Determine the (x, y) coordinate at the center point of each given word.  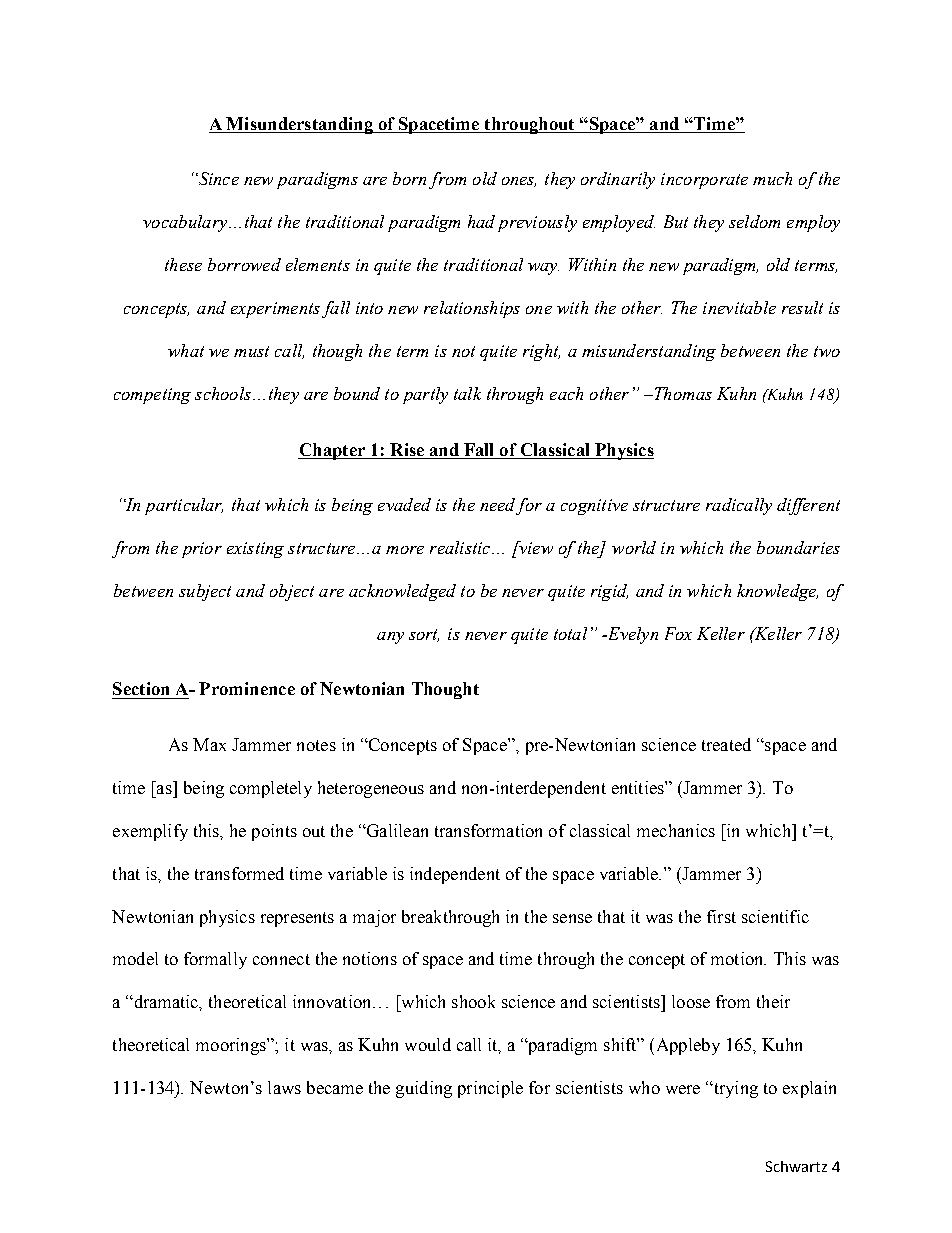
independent (455, 875)
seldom (754, 221)
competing (152, 396)
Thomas (682, 393)
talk (467, 393)
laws (284, 1087)
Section (141, 688)
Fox (678, 633)
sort (424, 635)
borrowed (244, 264)
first (721, 916)
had (481, 221)
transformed (239, 873)
